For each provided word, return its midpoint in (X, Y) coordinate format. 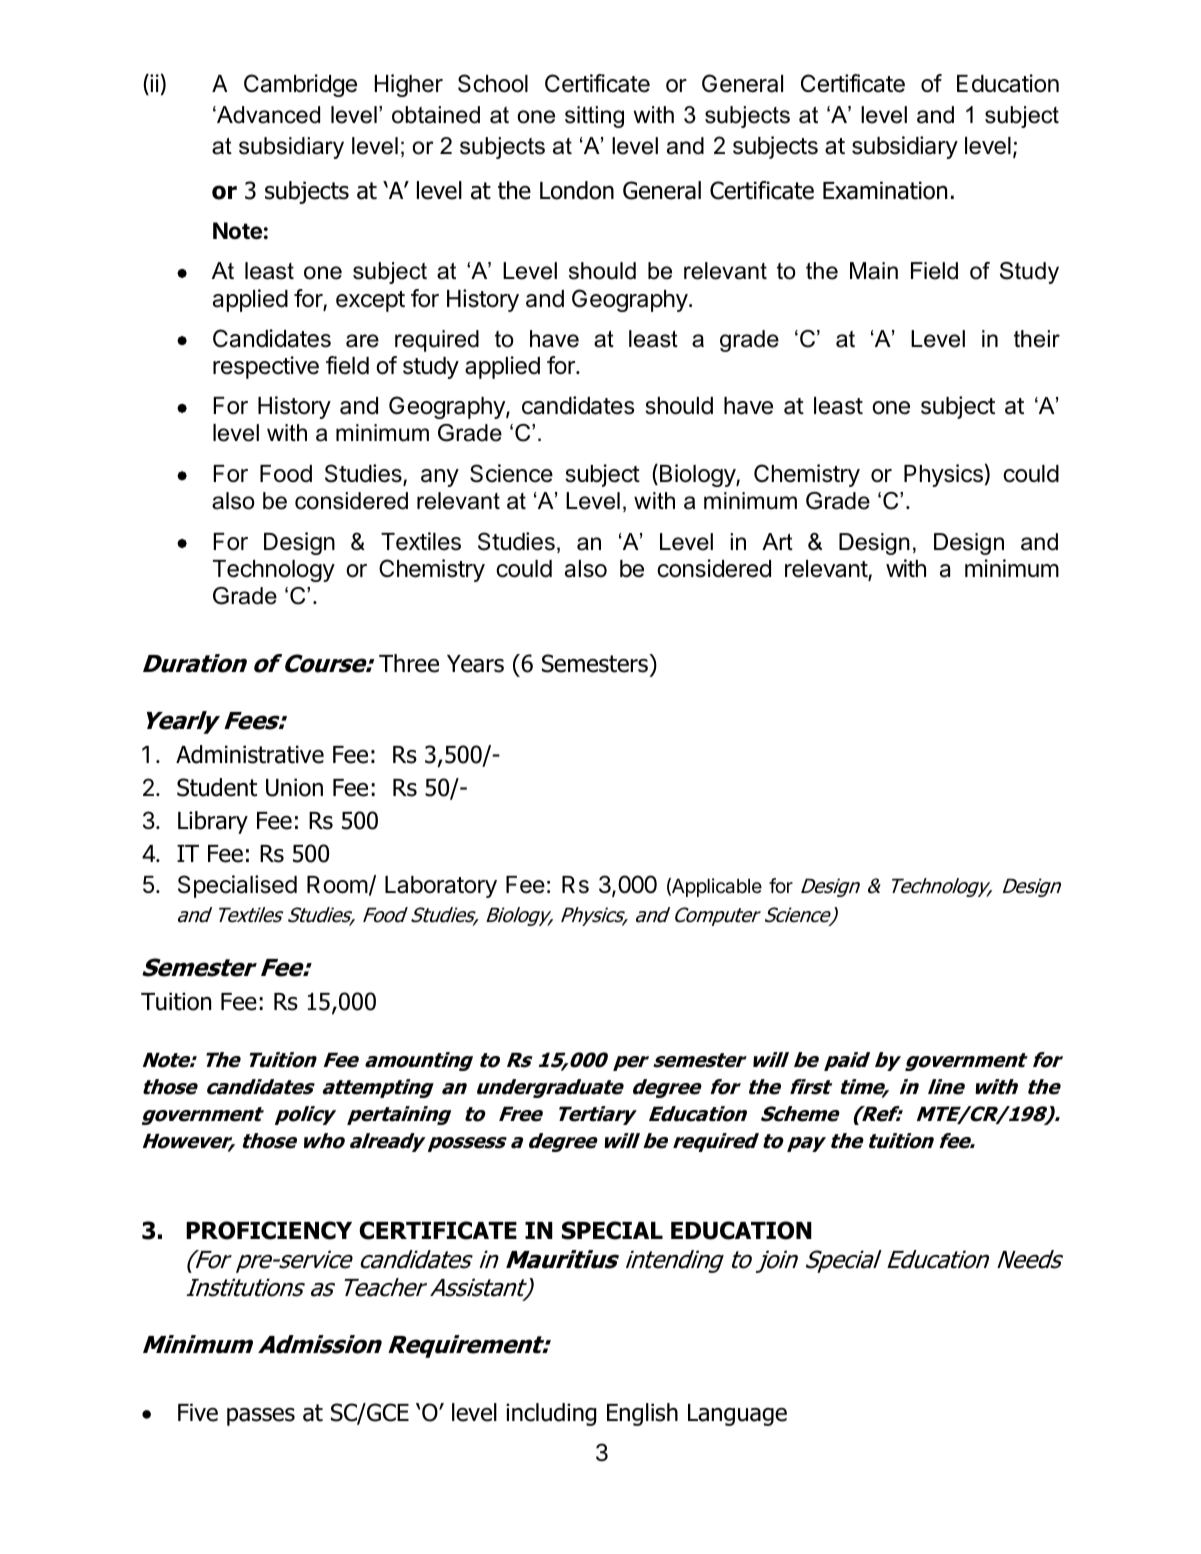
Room (337, 885)
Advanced (267, 115)
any (440, 478)
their (1037, 339)
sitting (594, 117)
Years (475, 664)
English (642, 1414)
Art (777, 541)
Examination (885, 190)
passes (261, 1417)
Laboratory (441, 887)
